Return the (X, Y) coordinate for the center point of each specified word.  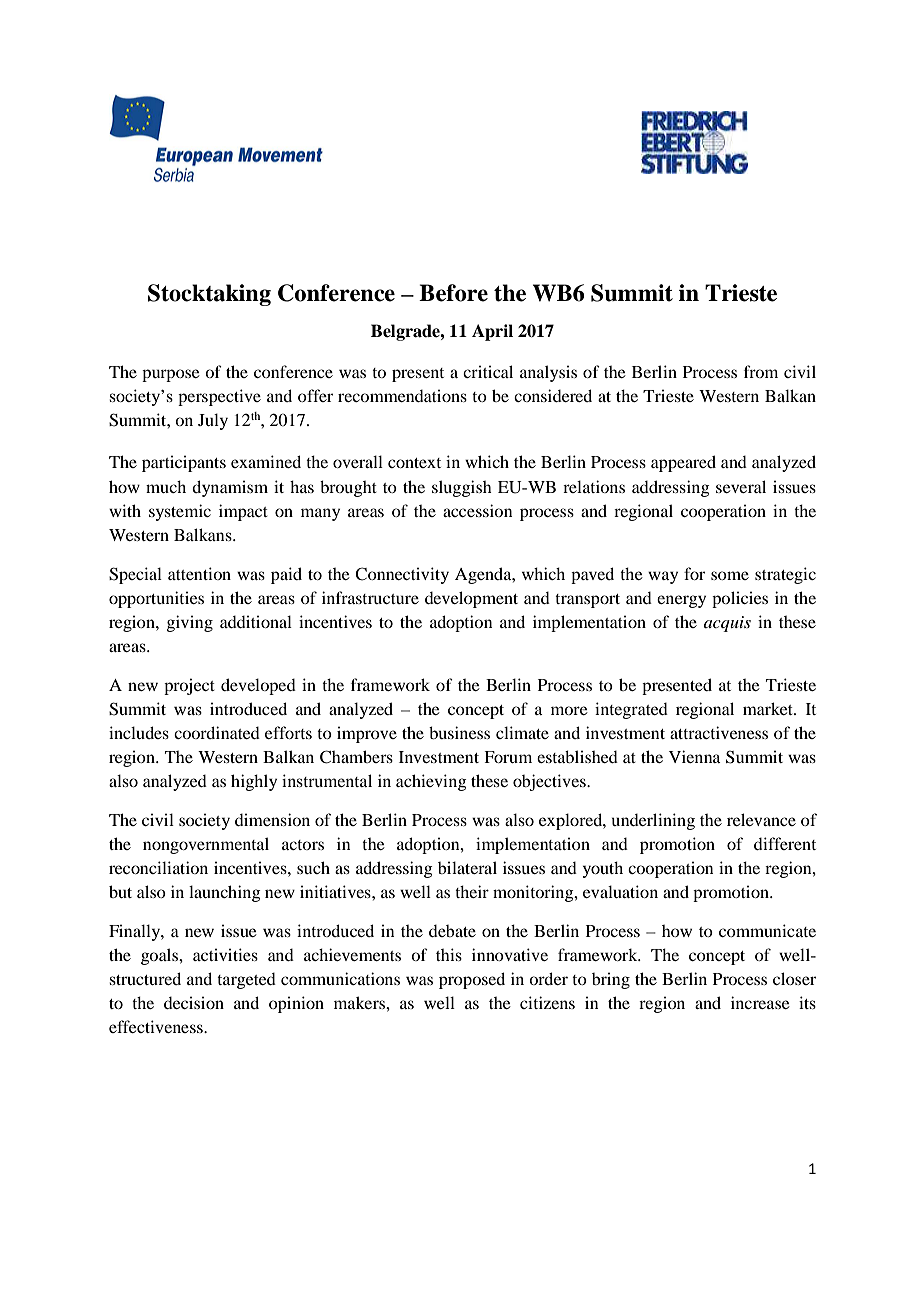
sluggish (462, 488)
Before (453, 293)
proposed (472, 980)
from (761, 371)
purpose (171, 375)
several (741, 486)
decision (194, 1002)
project (189, 686)
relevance (761, 819)
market (769, 708)
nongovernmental (206, 845)
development (471, 599)
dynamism (230, 488)
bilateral (467, 867)
